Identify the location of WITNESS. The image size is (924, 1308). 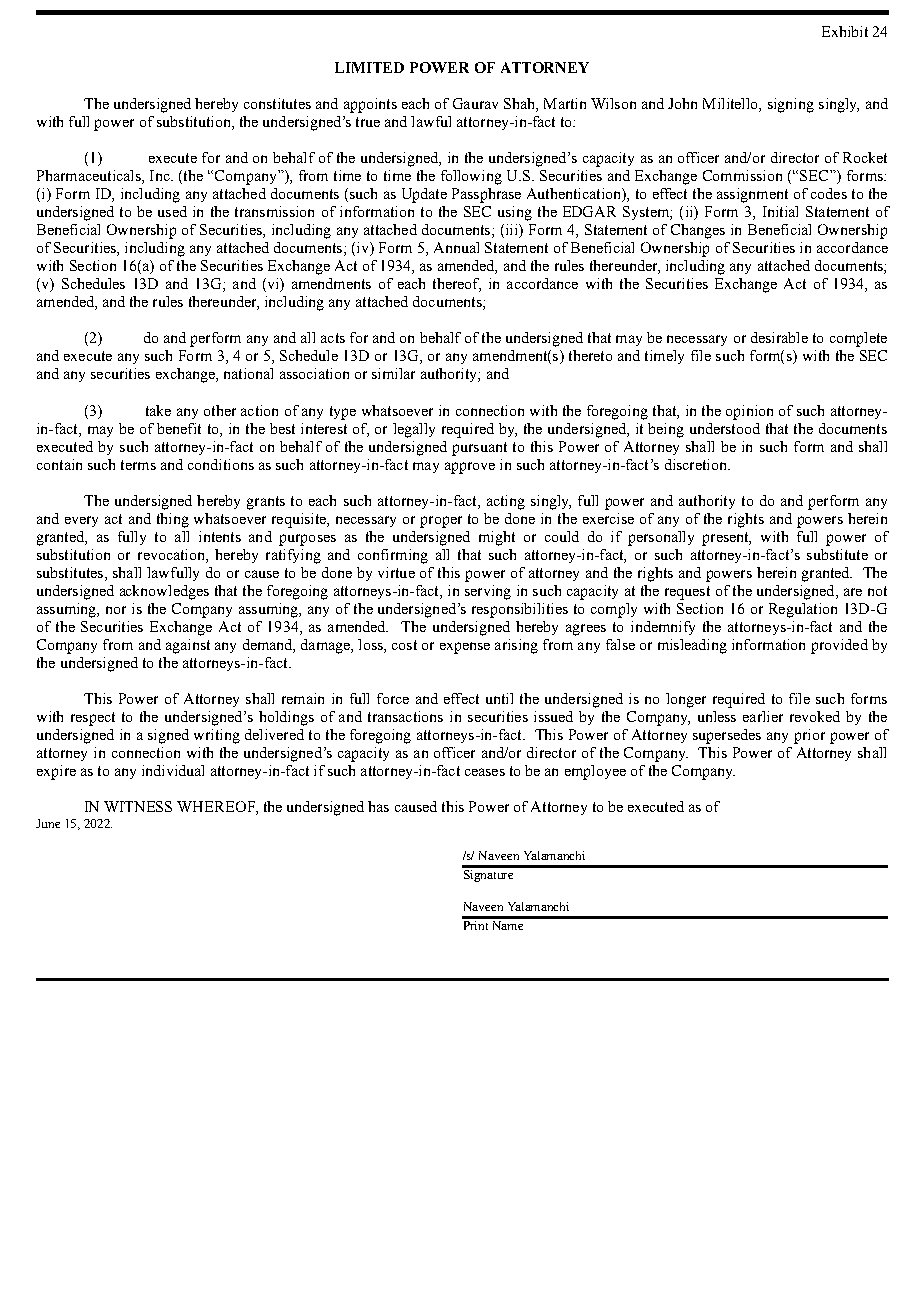
(138, 806).
